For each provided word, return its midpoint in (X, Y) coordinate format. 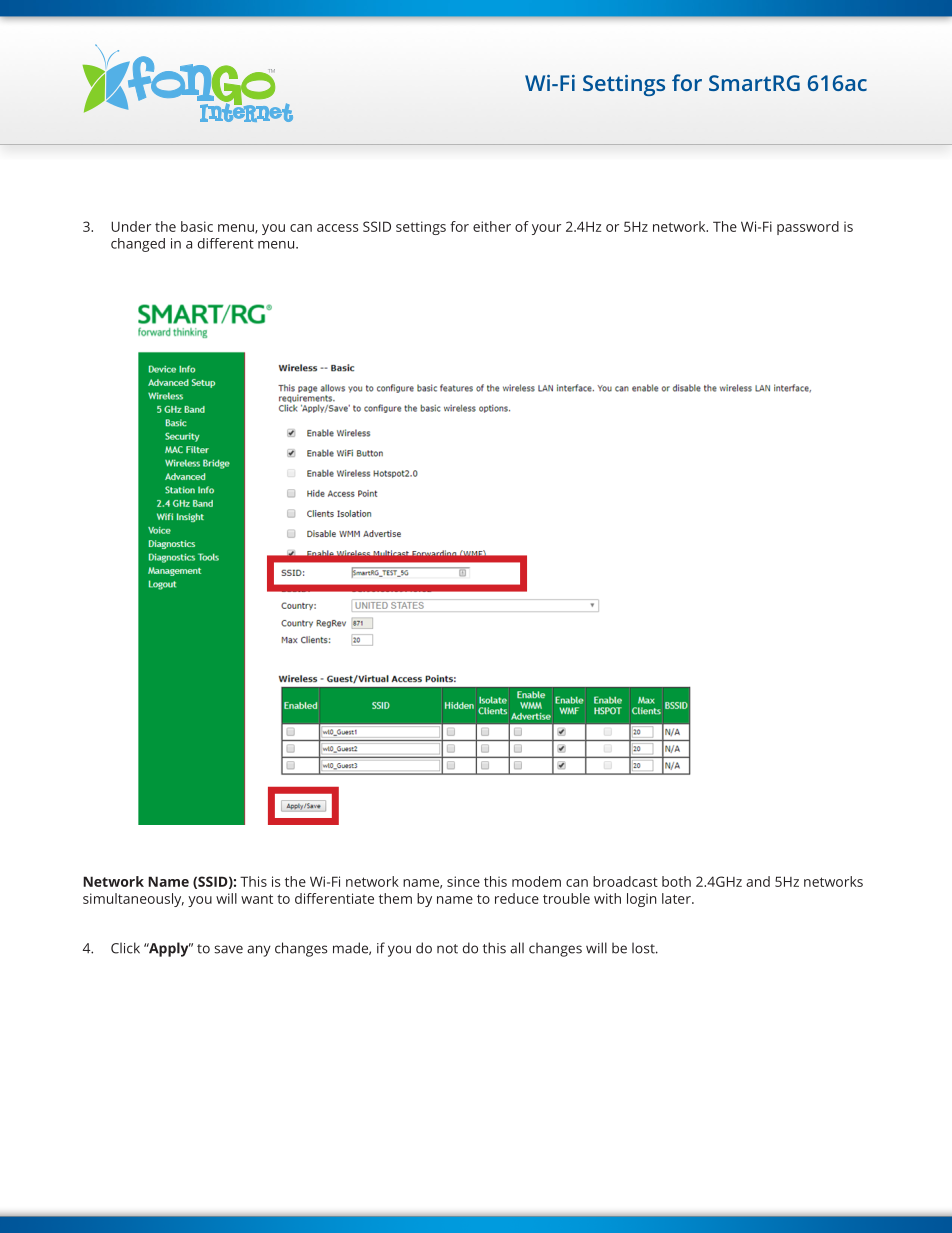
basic (197, 226)
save (228, 949)
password (808, 228)
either (492, 226)
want (257, 899)
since (463, 881)
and (758, 881)
